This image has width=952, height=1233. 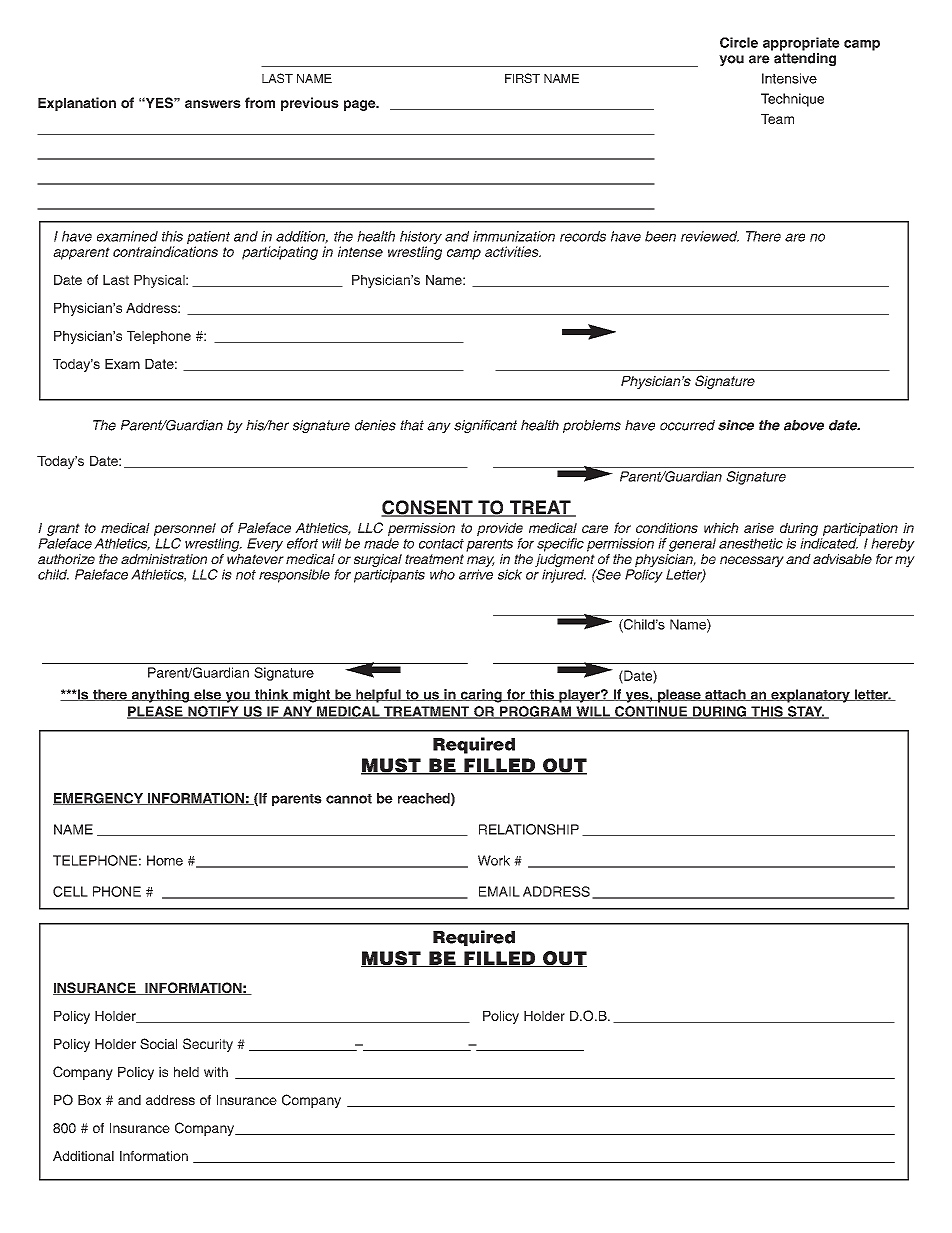 What do you see at coordinates (494, 860) in the image?
I see `Work` at bounding box center [494, 860].
